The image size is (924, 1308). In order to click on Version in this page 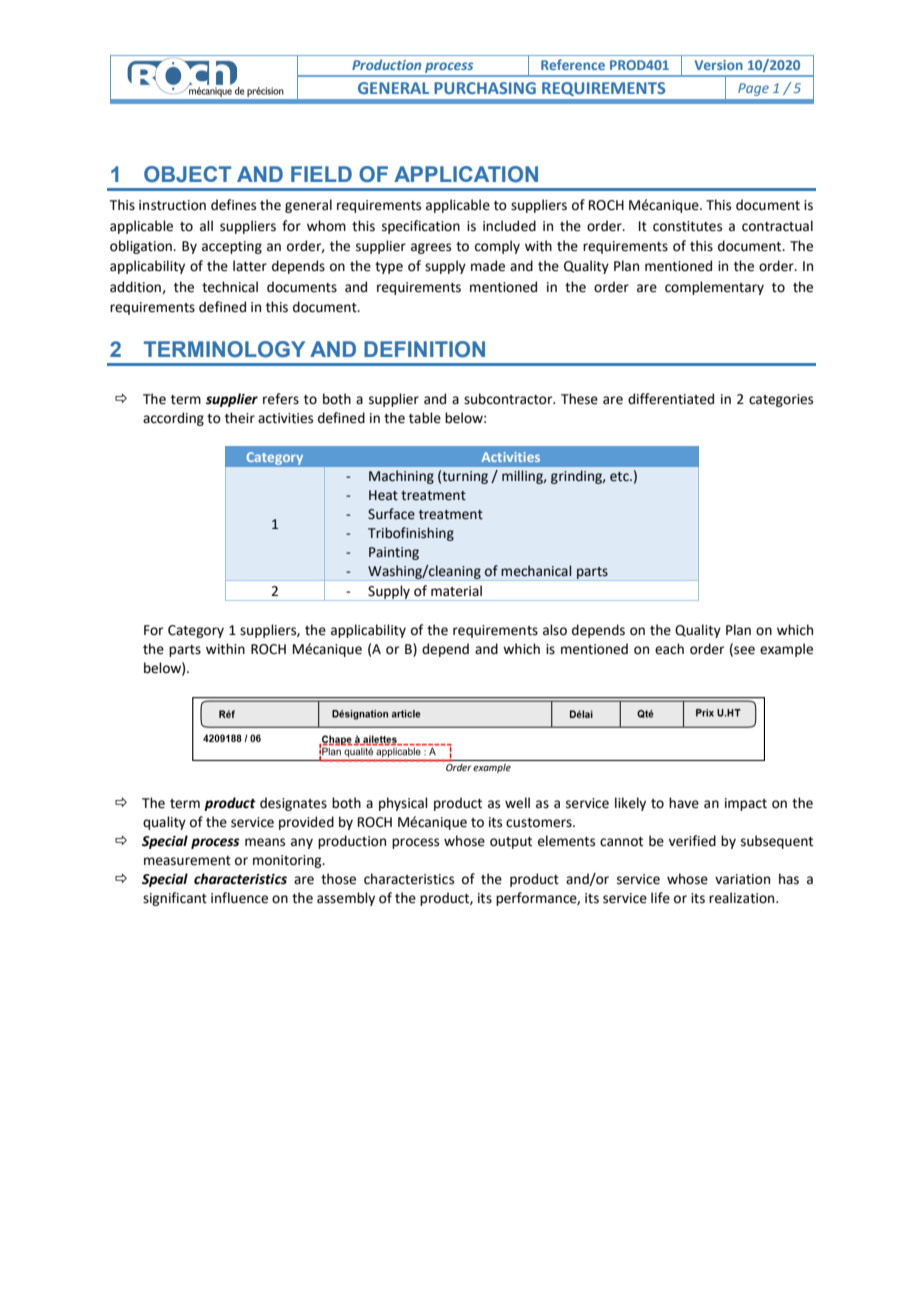, I will do `click(719, 65)`.
